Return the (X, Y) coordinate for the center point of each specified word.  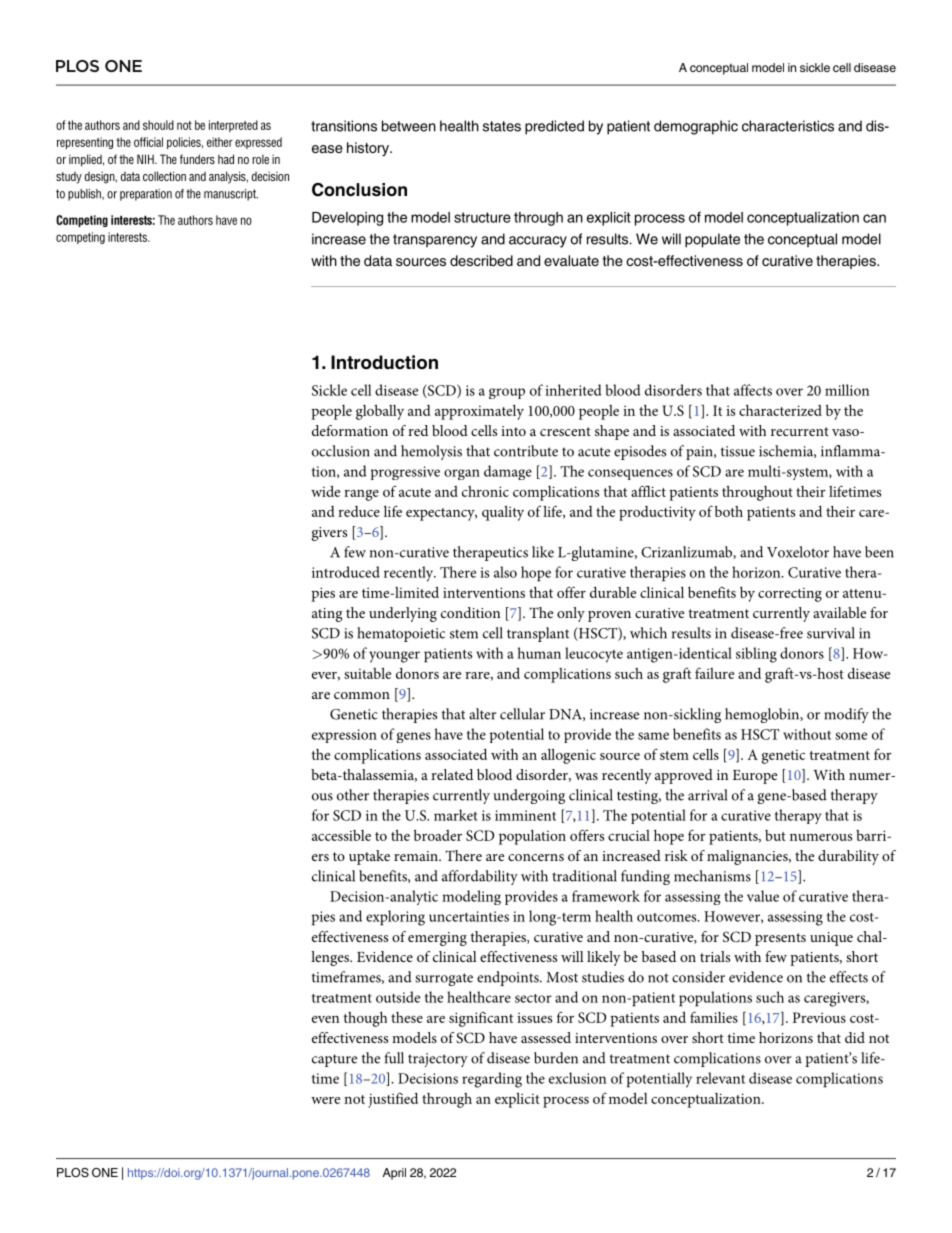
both (729, 511)
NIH (146, 159)
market (456, 815)
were (325, 1100)
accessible (341, 835)
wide (325, 491)
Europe (755, 777)
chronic (485, 491)
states (502, 126)
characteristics (788, 126)
